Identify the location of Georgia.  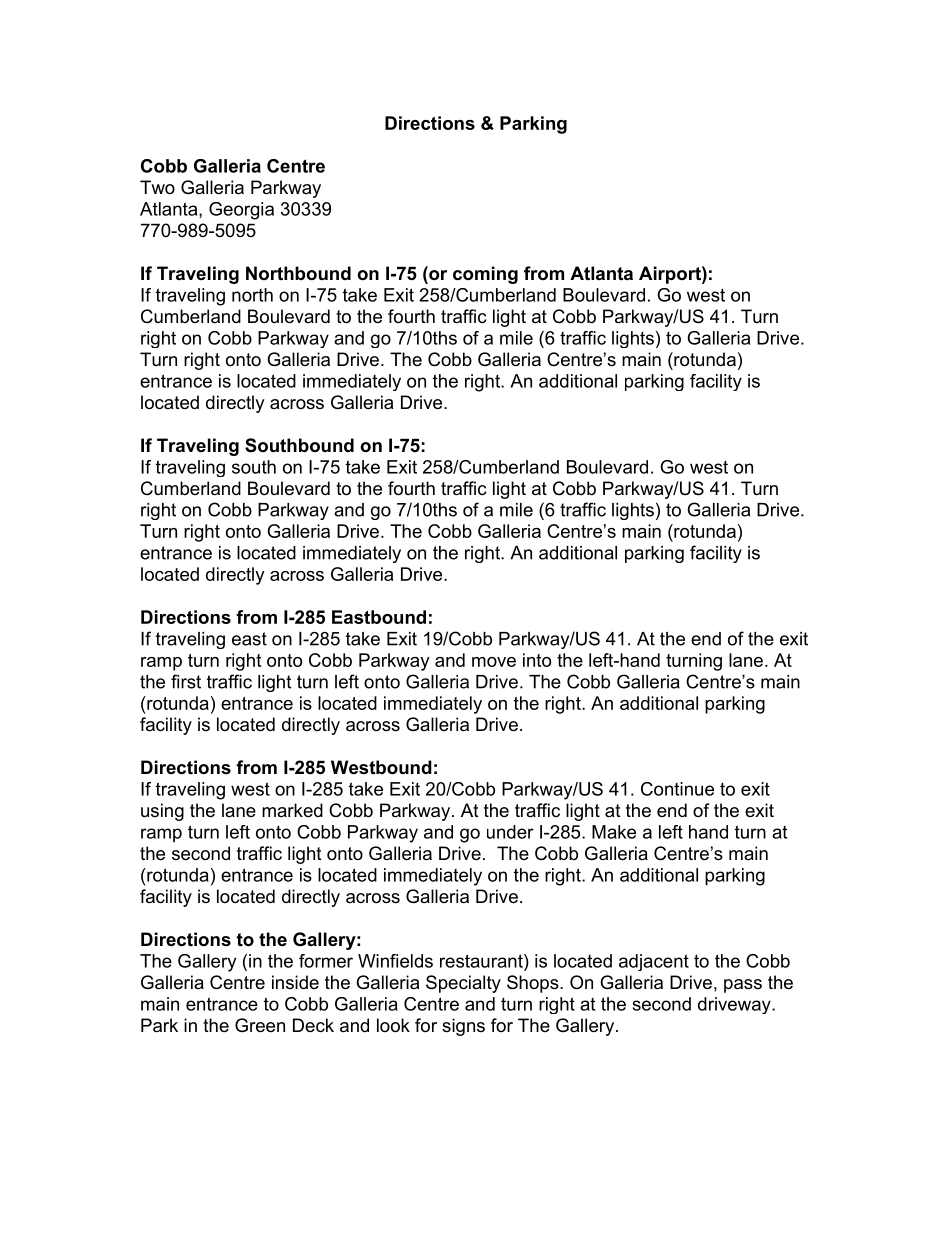
(241, 211).
